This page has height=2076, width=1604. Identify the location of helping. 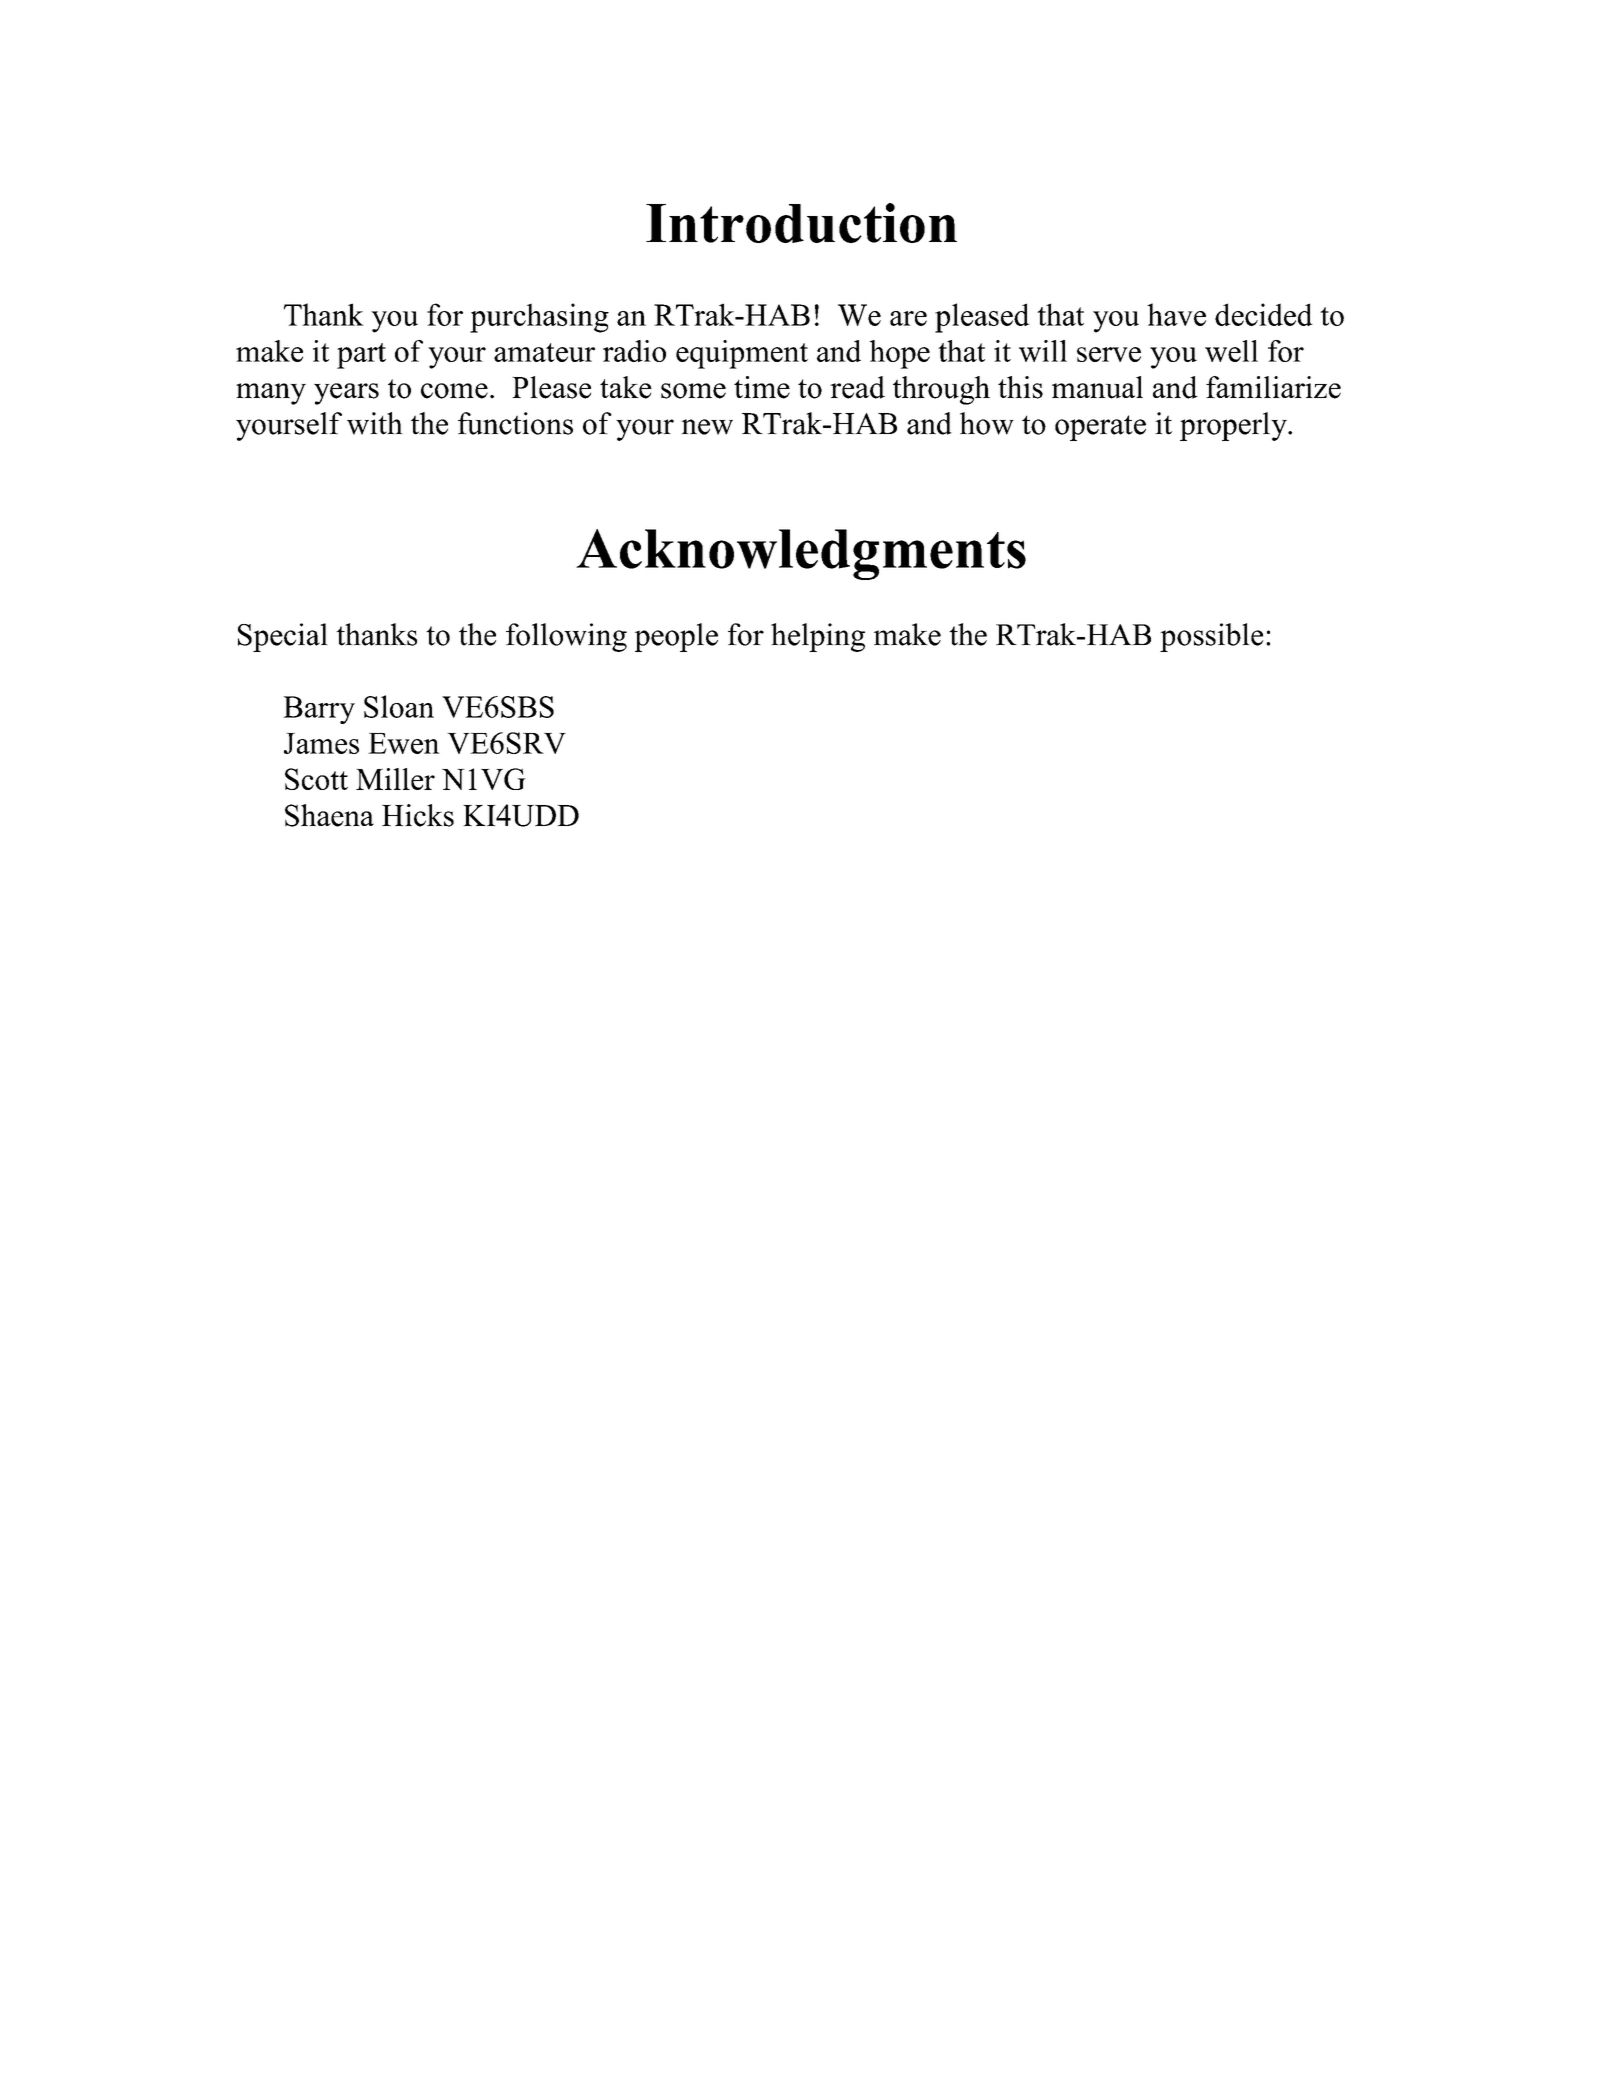
(818, 637).
